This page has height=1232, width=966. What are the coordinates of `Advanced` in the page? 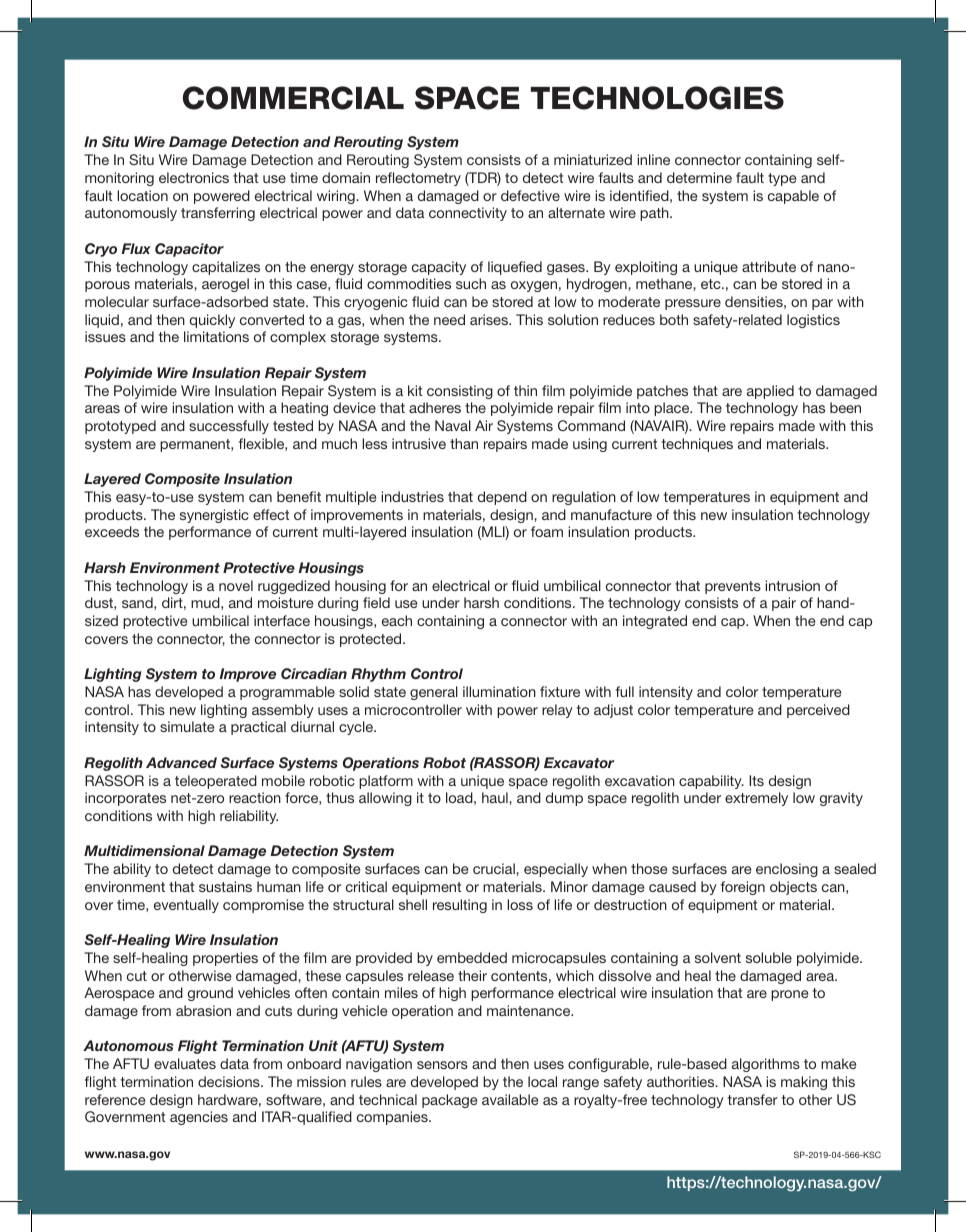 It's located at (181, 762).
